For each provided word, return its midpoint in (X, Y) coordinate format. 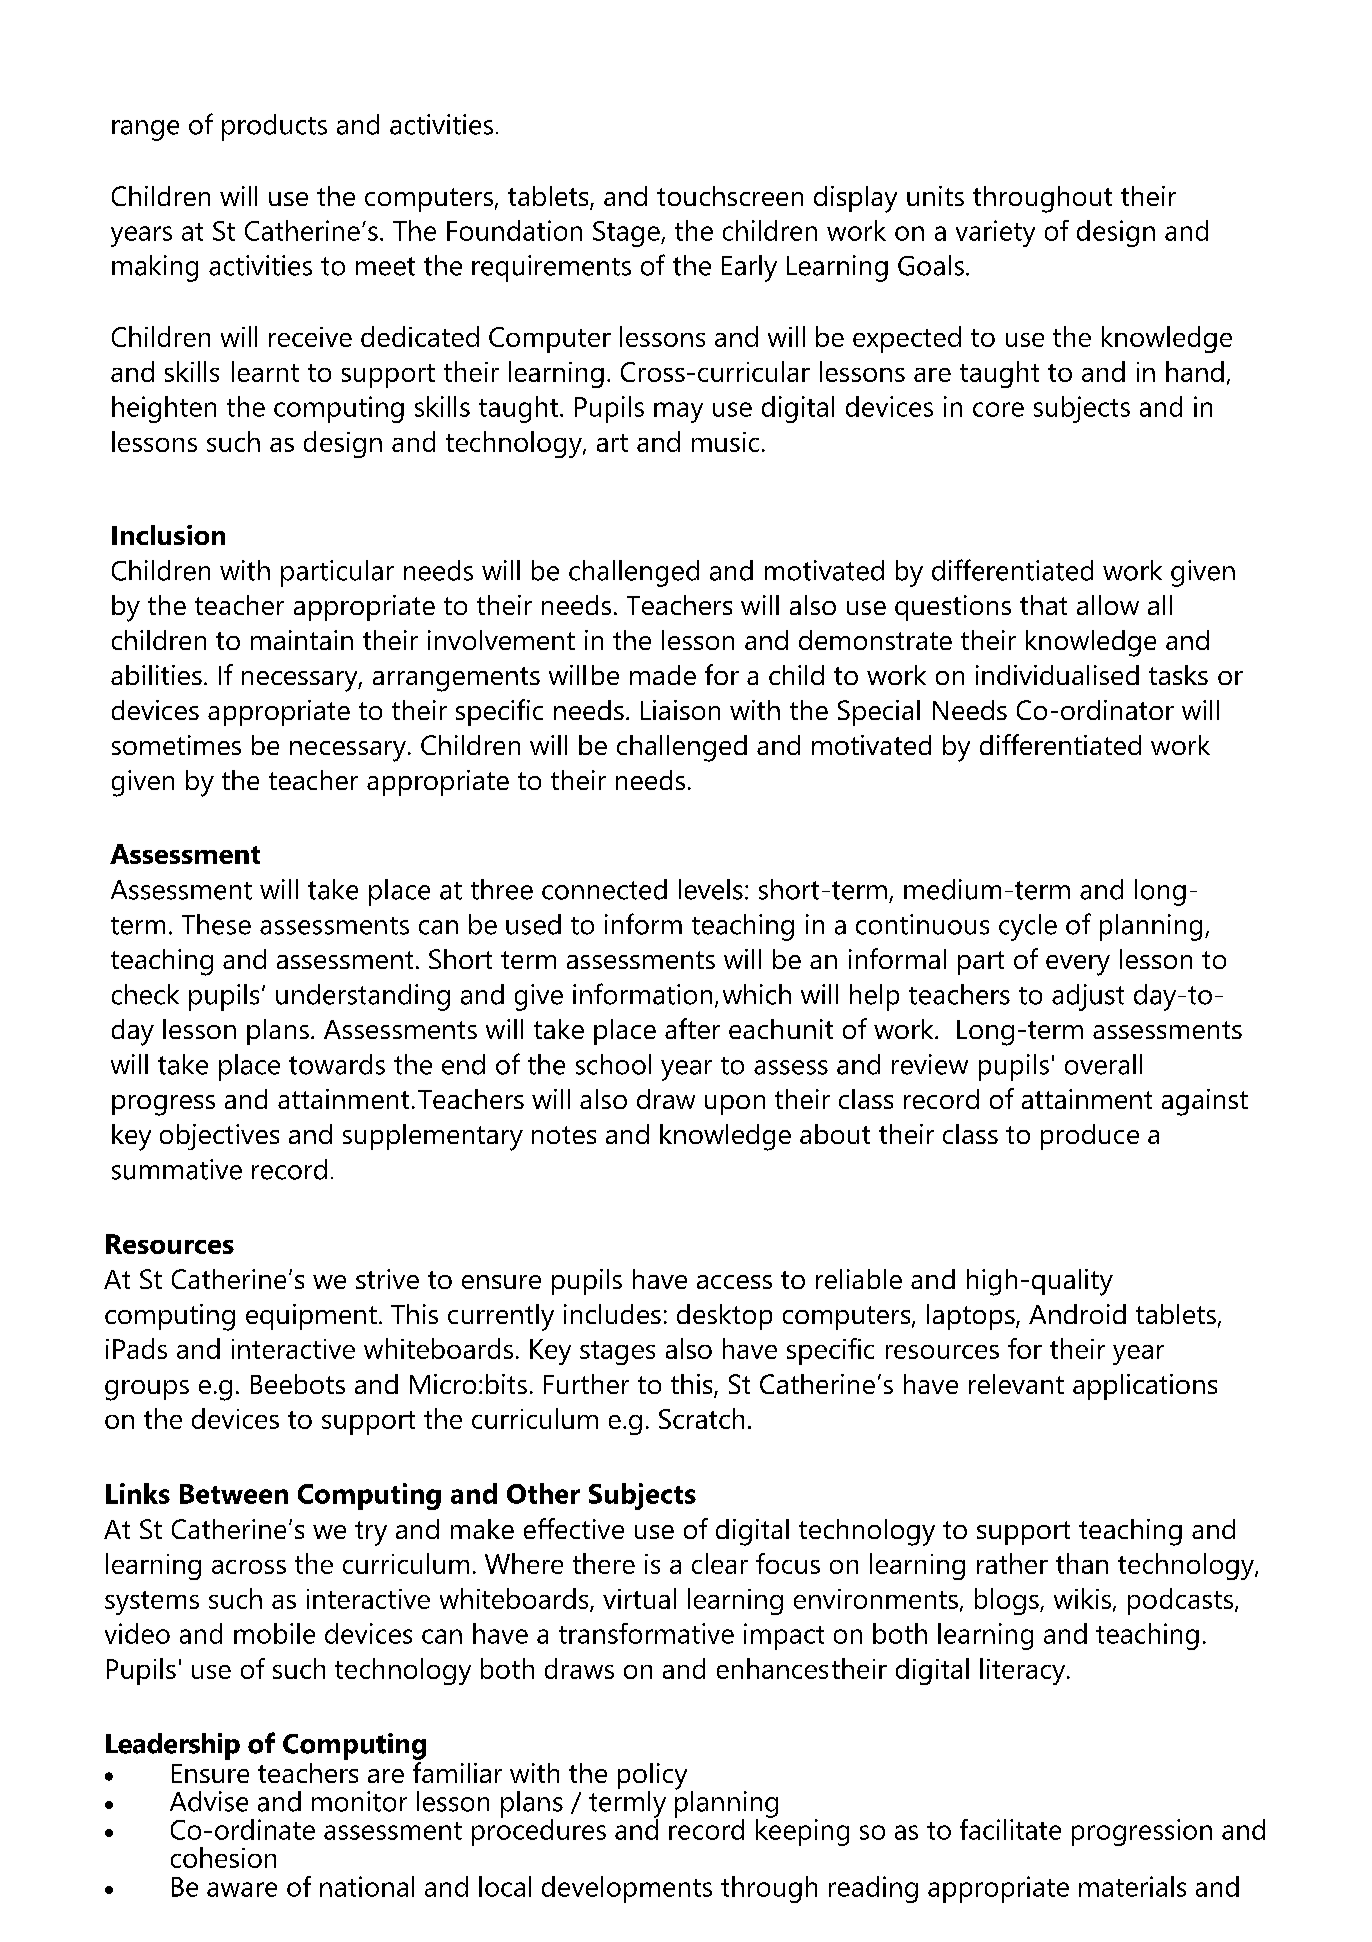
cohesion (223, 1857)
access (734, 1282)
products (274, 127)
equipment (311, 1317)
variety (995, 233)
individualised (1057, 675)
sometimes (176, 745)
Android (1077, 1314)
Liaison (680, 710)
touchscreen (730, 196)
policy (652, 1777)
